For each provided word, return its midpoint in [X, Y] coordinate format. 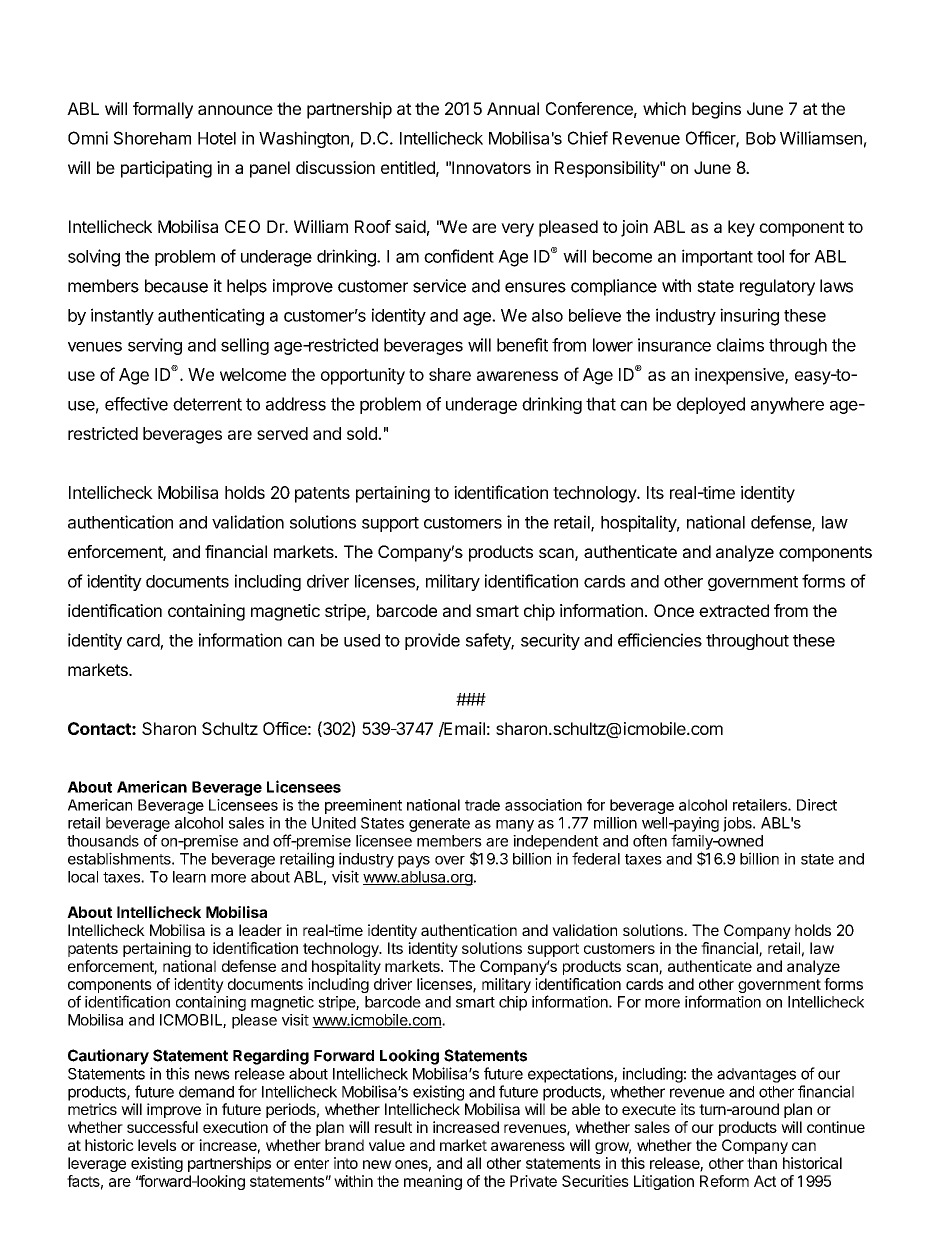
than [762, 1163]
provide [432, 641]
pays [414, 862]
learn [189, 877]
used [362, 640]
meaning [433, 1182]
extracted [734, 610]
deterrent [207, 404]
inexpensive [740, 376]
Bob [761, 138]
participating [166, 169]
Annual [513, 108]
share [450, 374]
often [650, 840]
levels [157, 1145]
